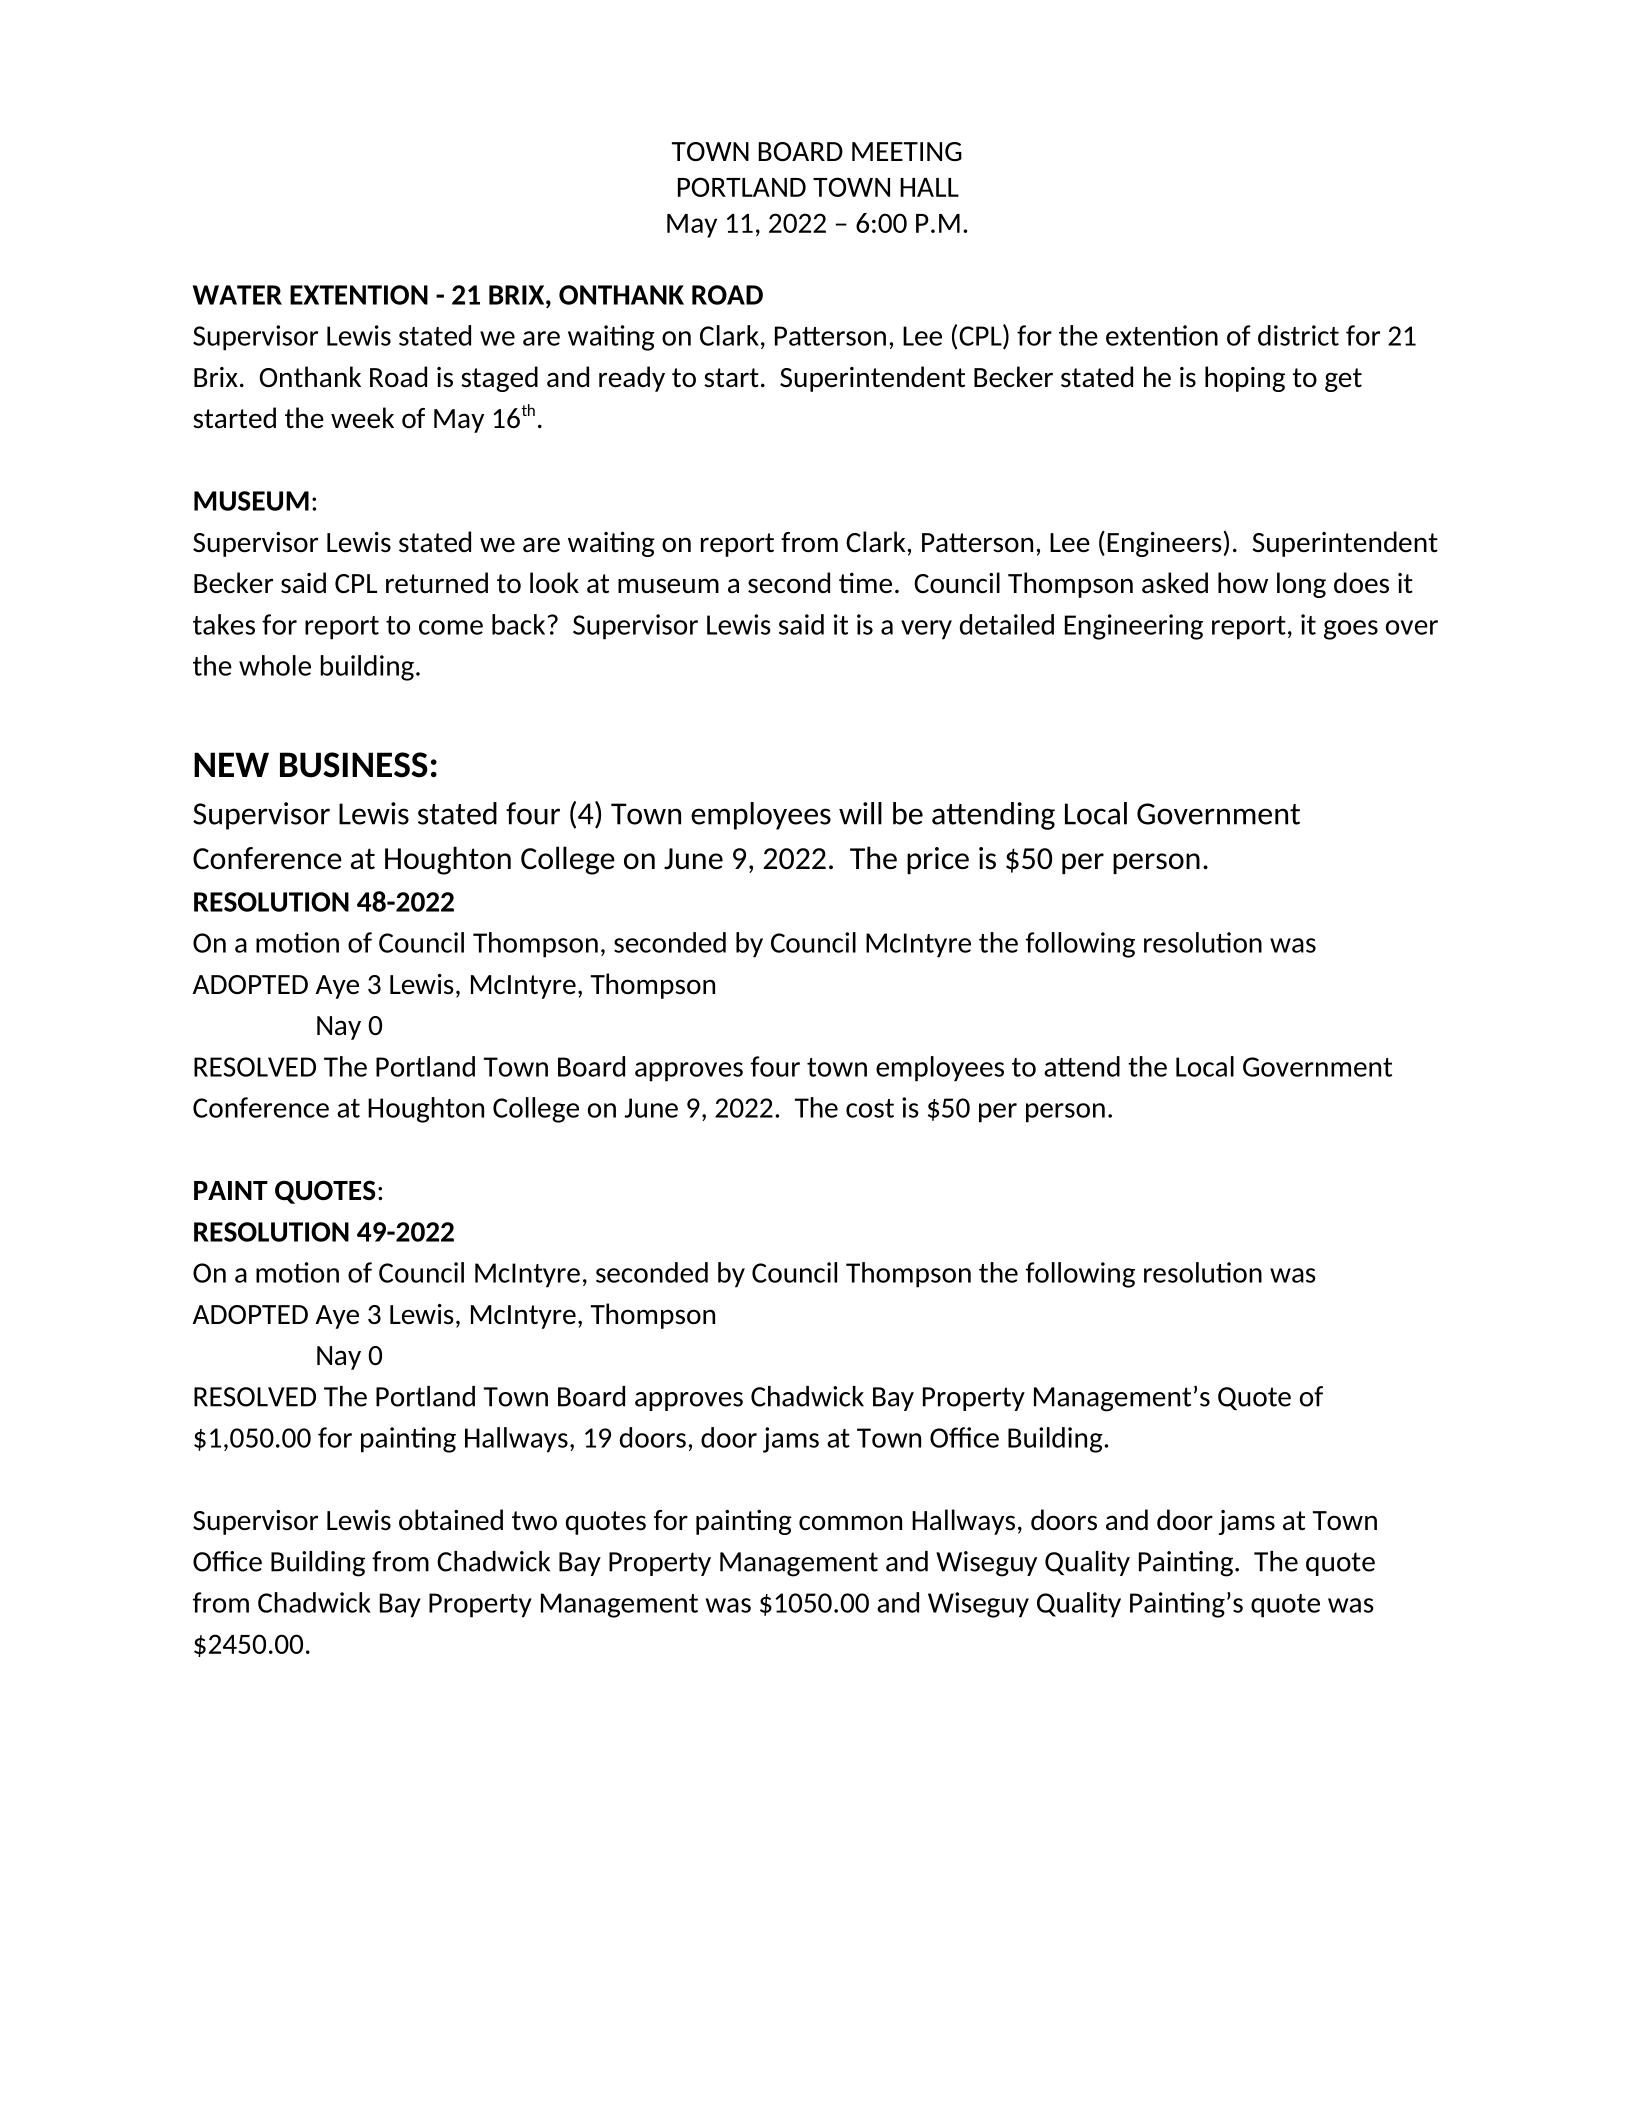 This screenshot has height=2114, width=1634. What do you see at coordinates (237, 295) in the screenshot?
I see `WATER` at bounding box center [237, 295].
